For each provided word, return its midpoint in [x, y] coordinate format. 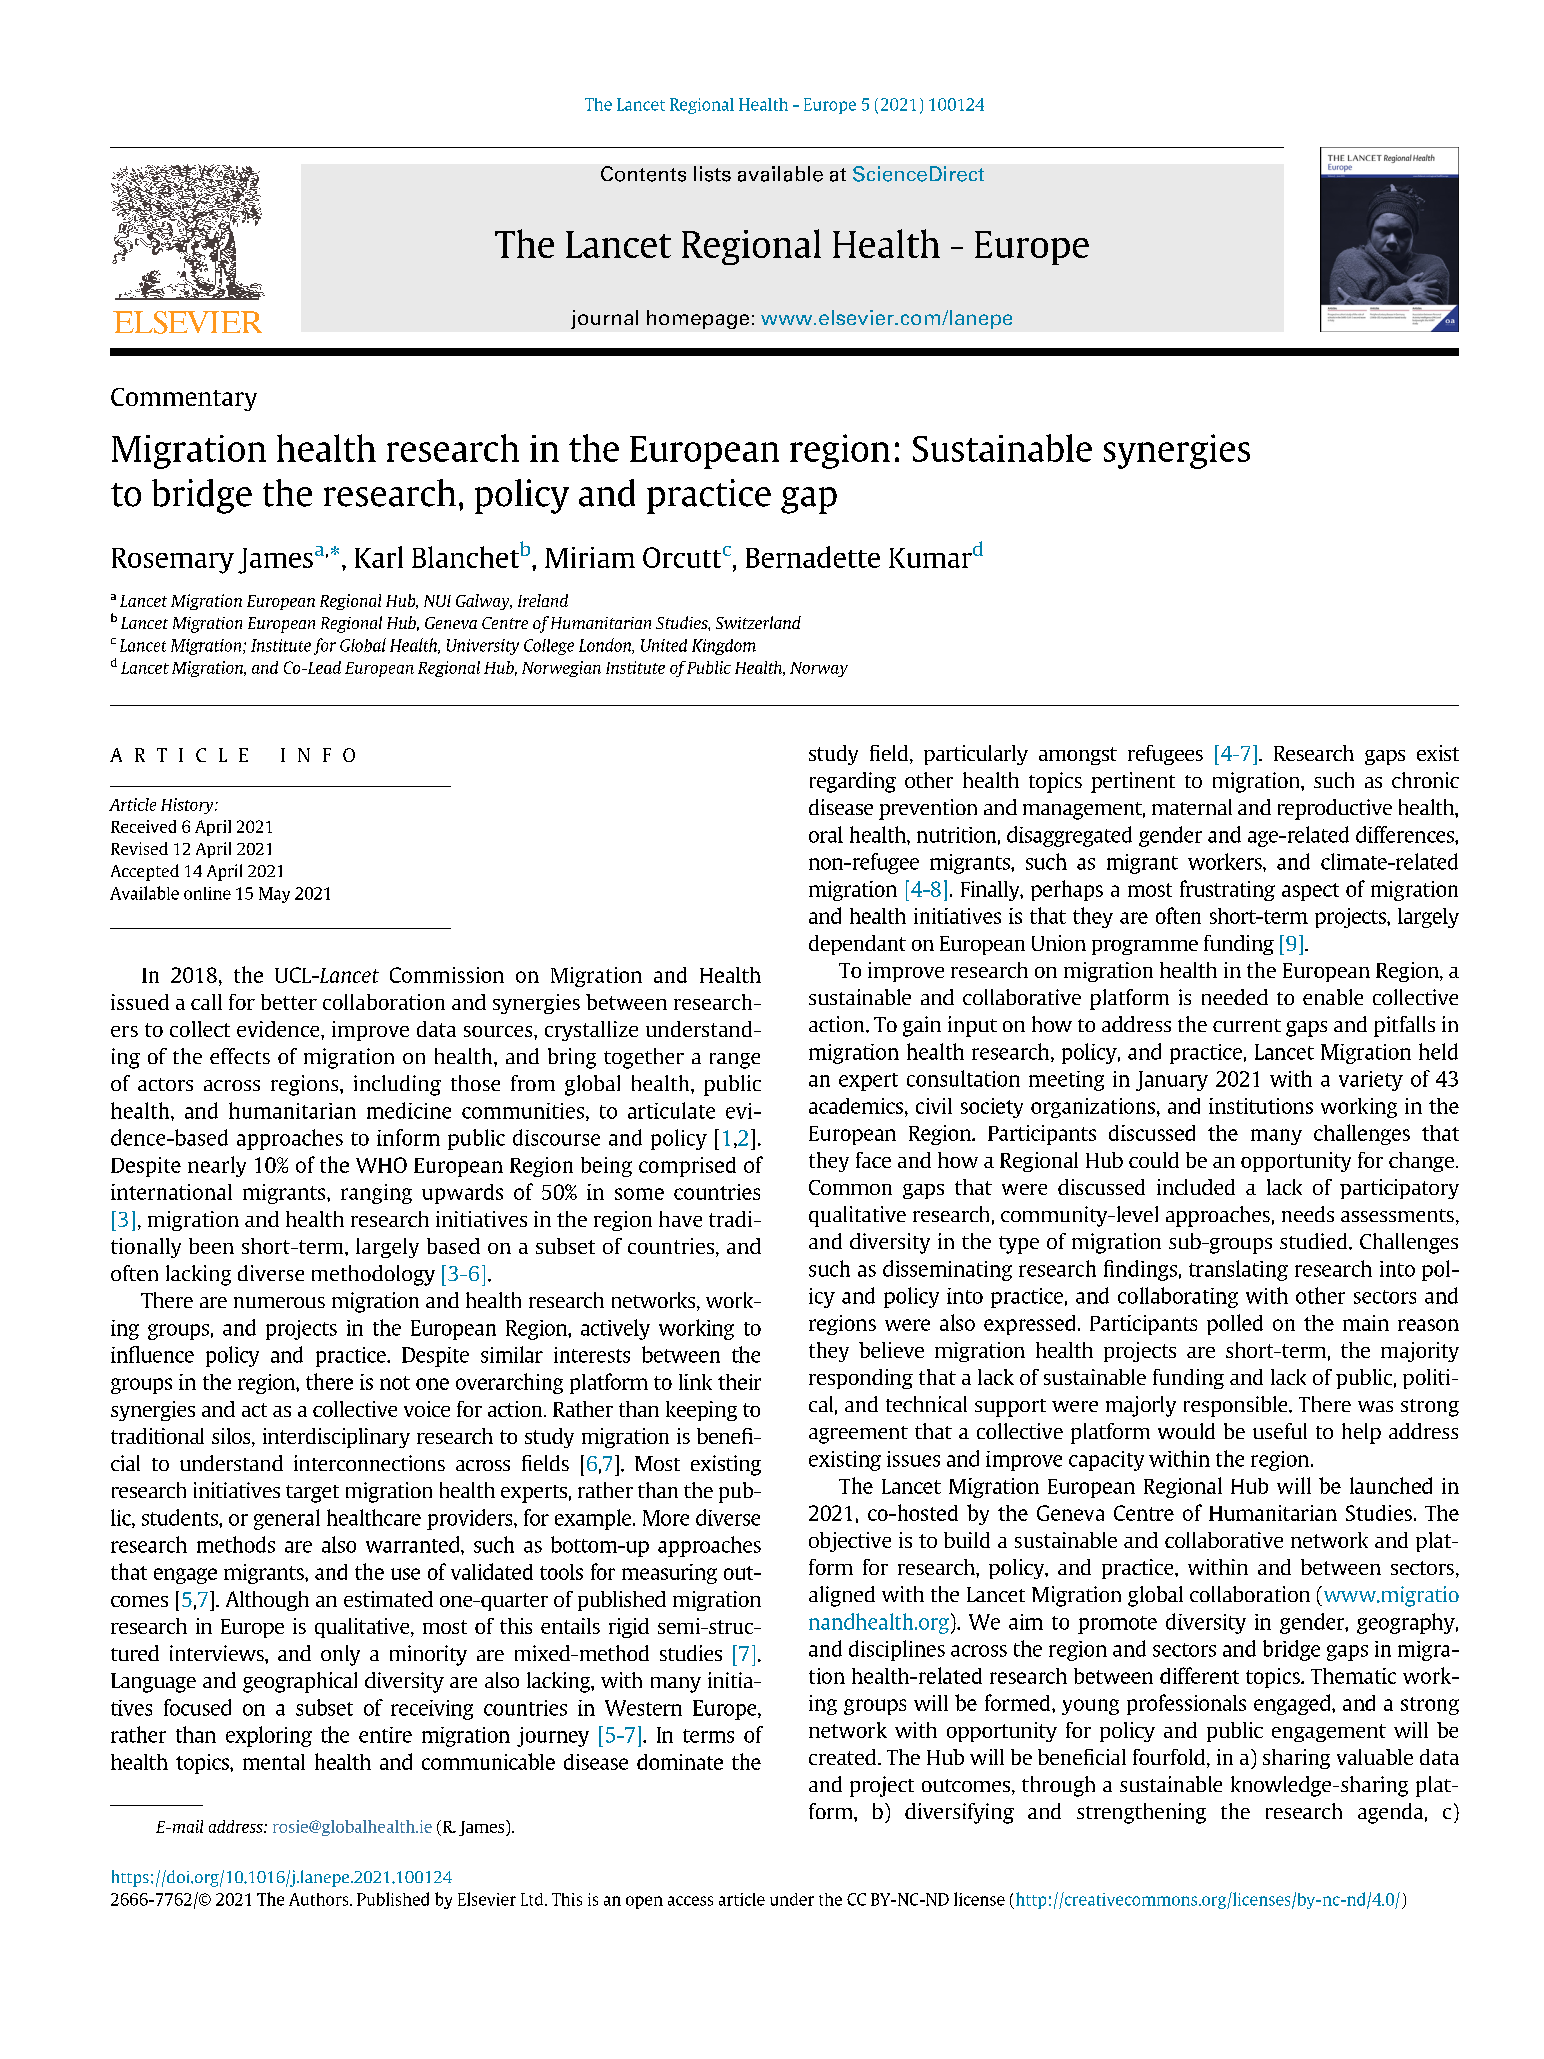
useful [1280, 1431]
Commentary [184, 399]
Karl [379, 557]
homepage [698, 319]
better [289, 1002]
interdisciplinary [336, 1438]
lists [712, 174]
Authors [320, 1899]
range [735, 1061]
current [1247, 1025]
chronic [1425, 780]
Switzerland [758, 622]
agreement [858, 1435]
